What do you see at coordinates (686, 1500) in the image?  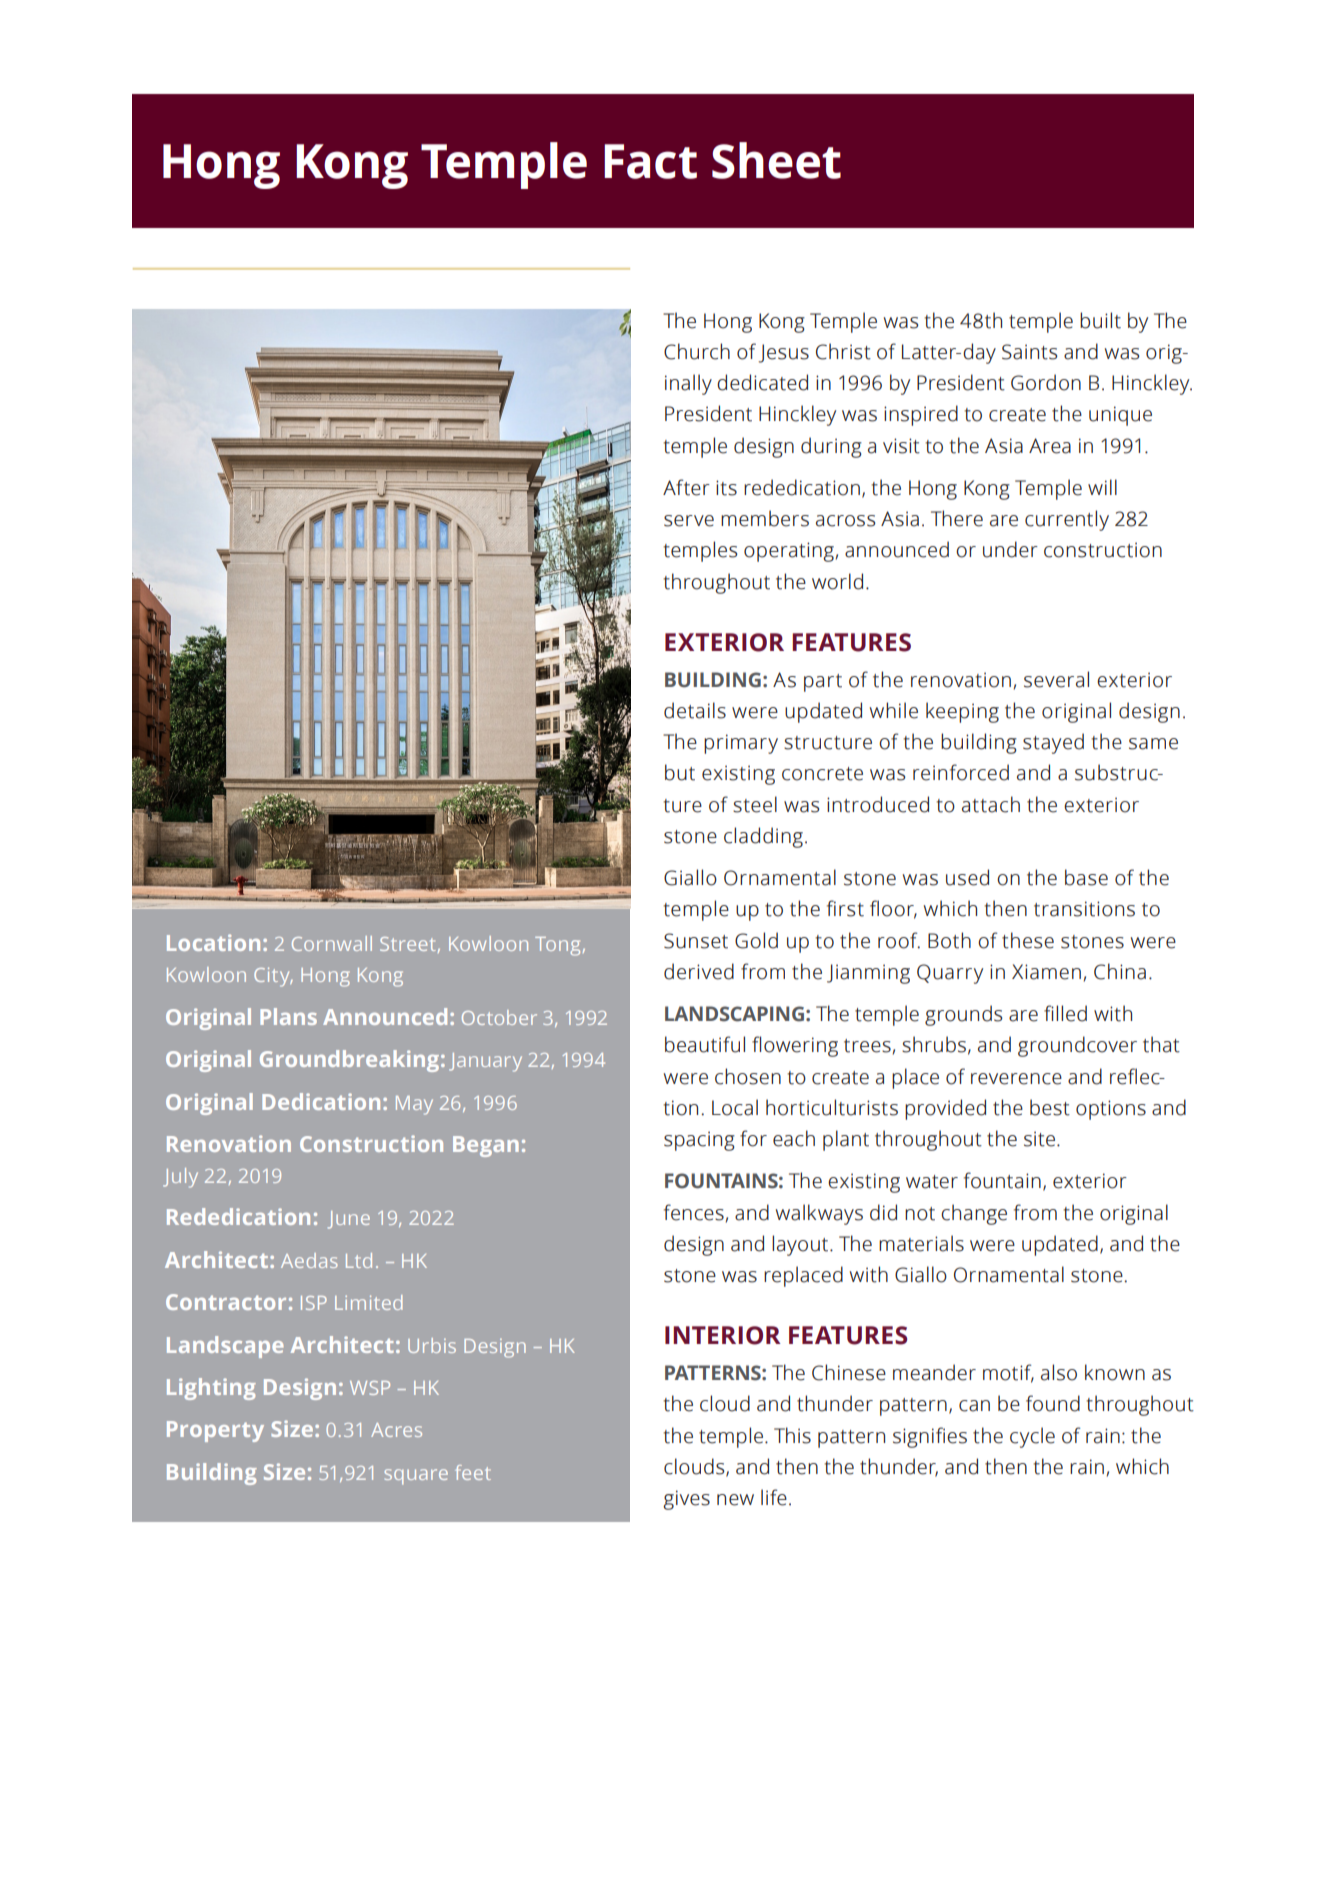 I see `gives` at bounding box center [686, 1500].
